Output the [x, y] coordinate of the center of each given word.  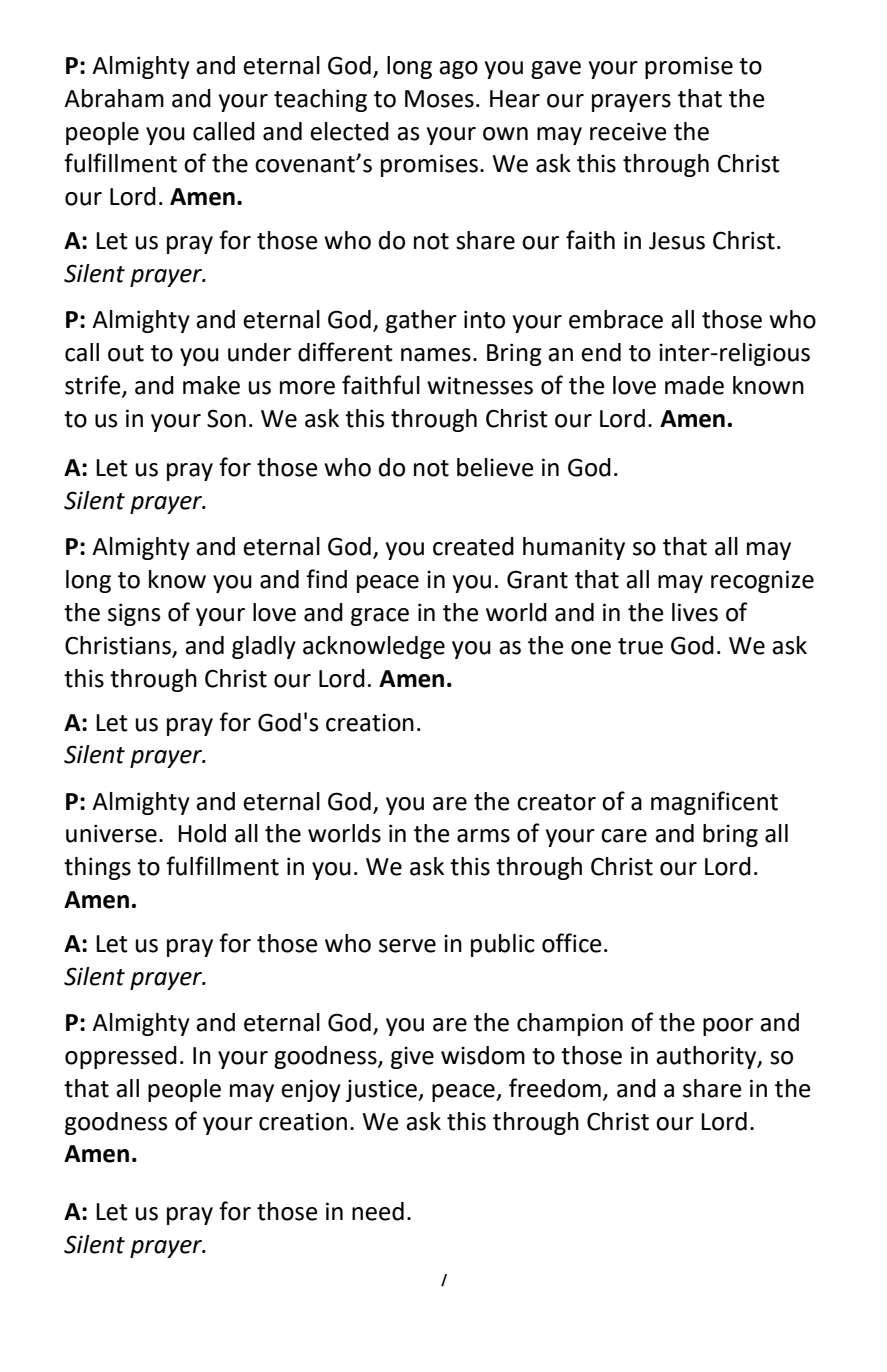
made [694, 385]
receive [628, 131]
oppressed [121, 1057]
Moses [439, 99]
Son [226, 418]
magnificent [714, 803]
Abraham [114, 98]
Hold [202, 833]
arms [483, 836]
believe [495, 467]
